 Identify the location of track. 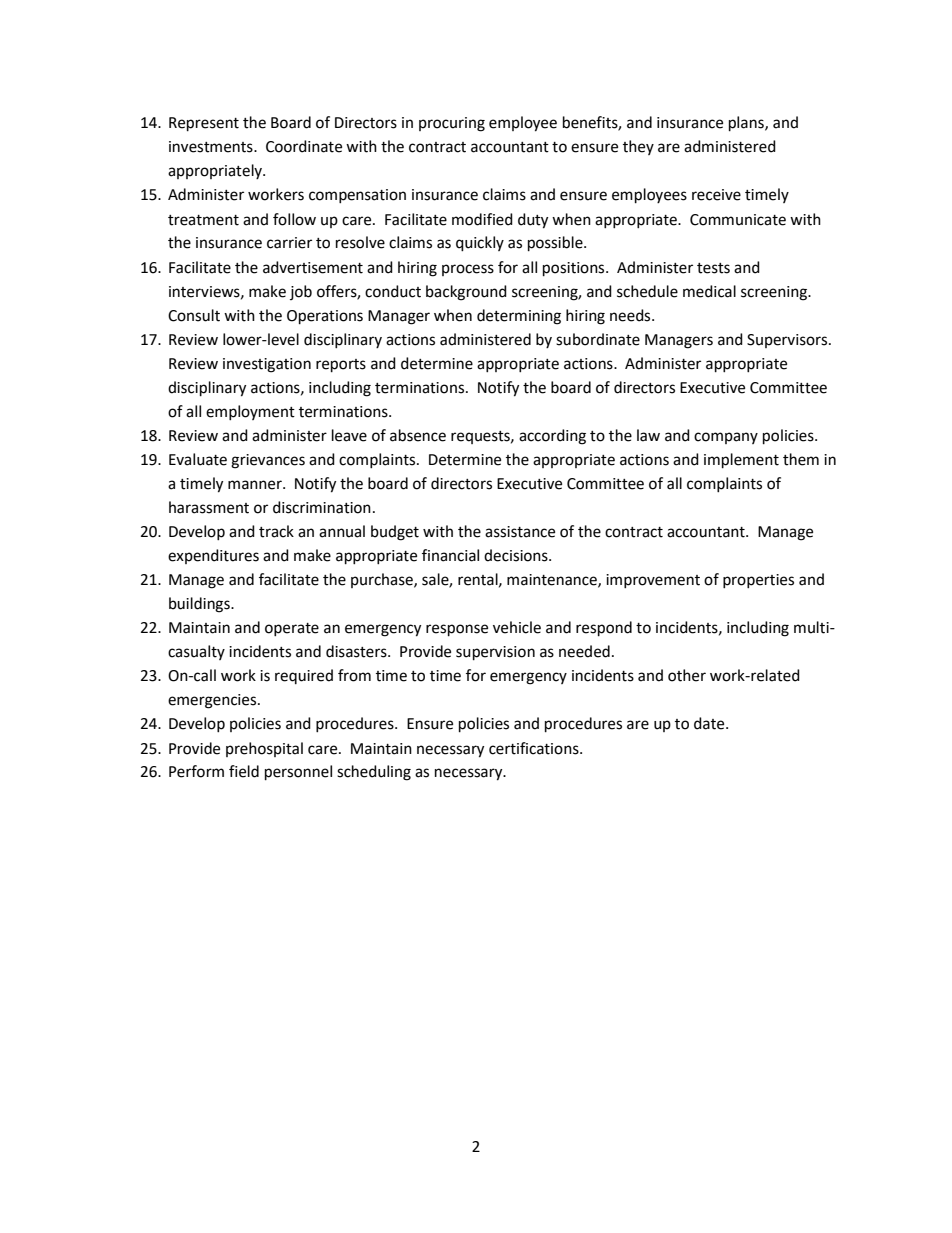
(276, 531).
